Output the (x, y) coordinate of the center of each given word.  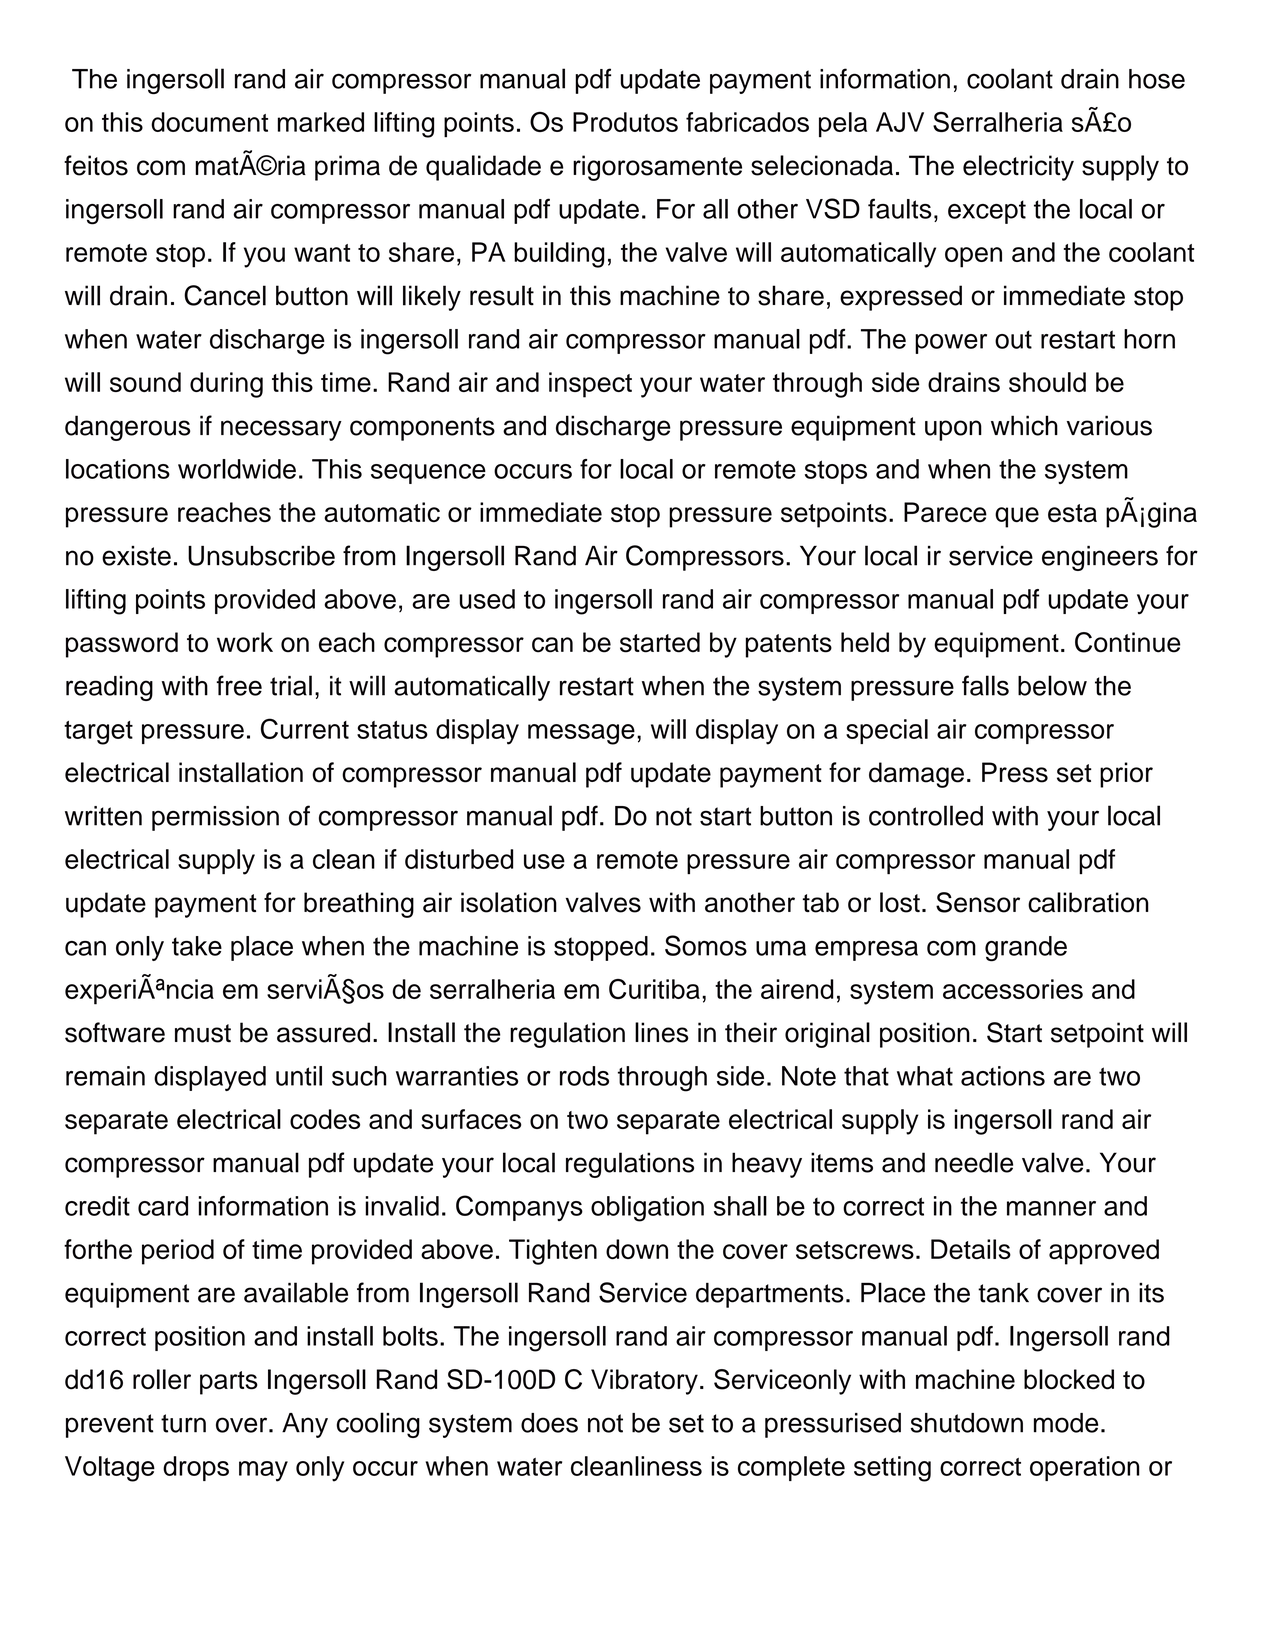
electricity (1018, 168)
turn (183, 1423)
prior (1126, 775)
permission (215, 818)
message (581, 734)
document (209, 122)
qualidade (483, 168)
